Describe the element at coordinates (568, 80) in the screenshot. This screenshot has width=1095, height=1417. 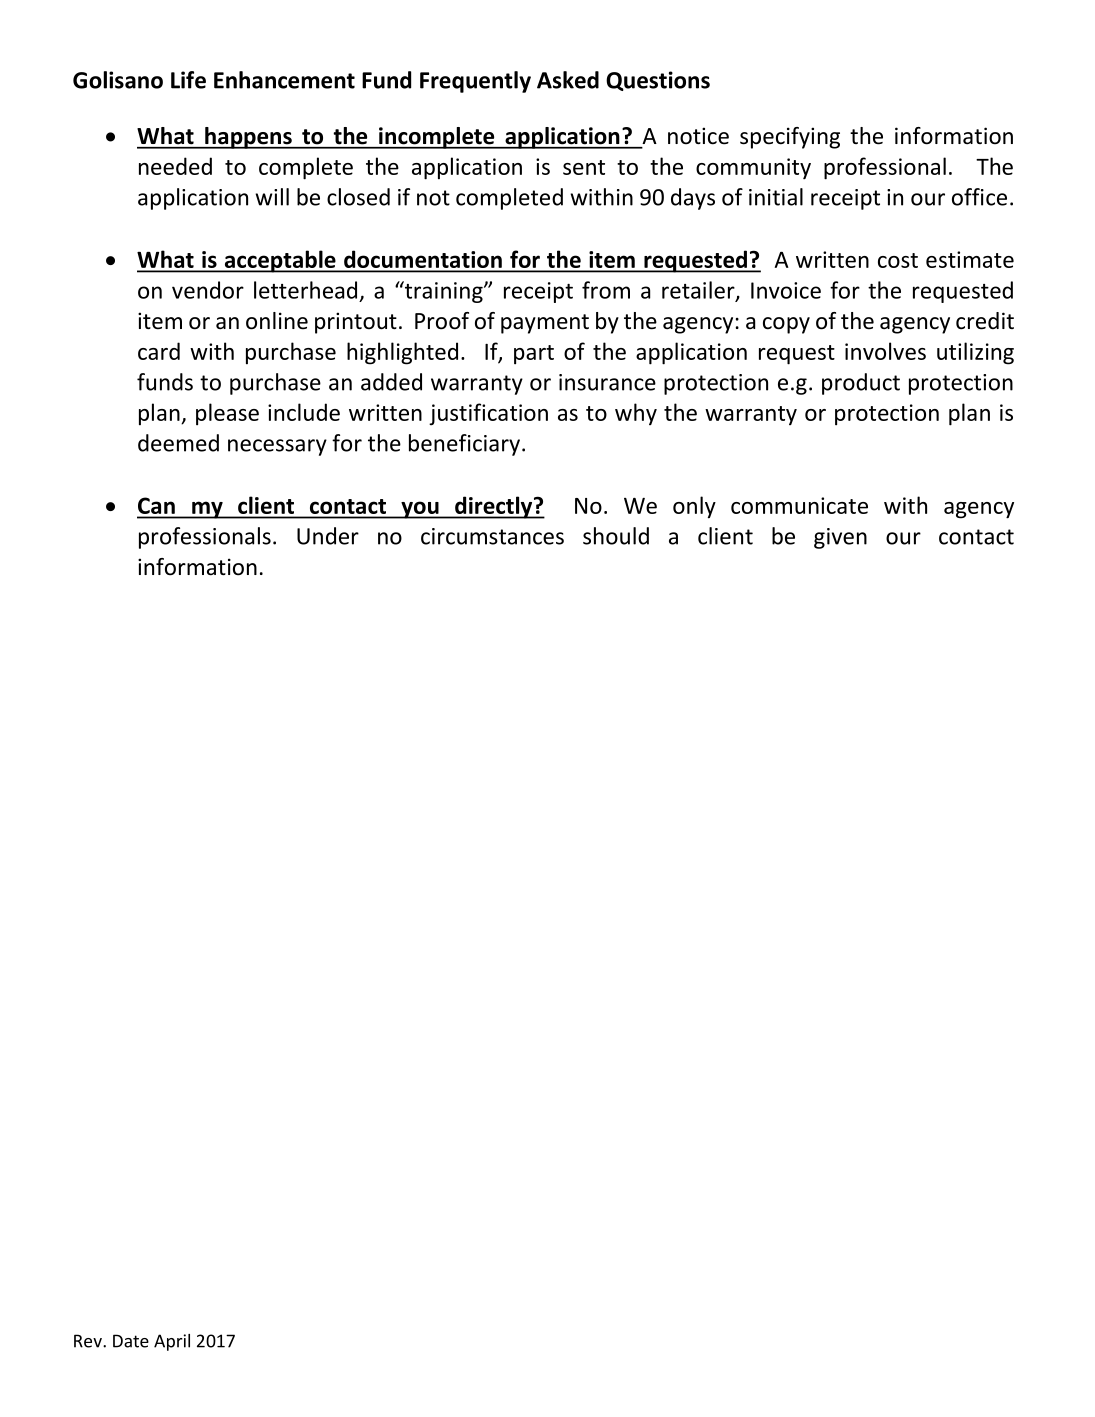
I see `Asked` at that location.
